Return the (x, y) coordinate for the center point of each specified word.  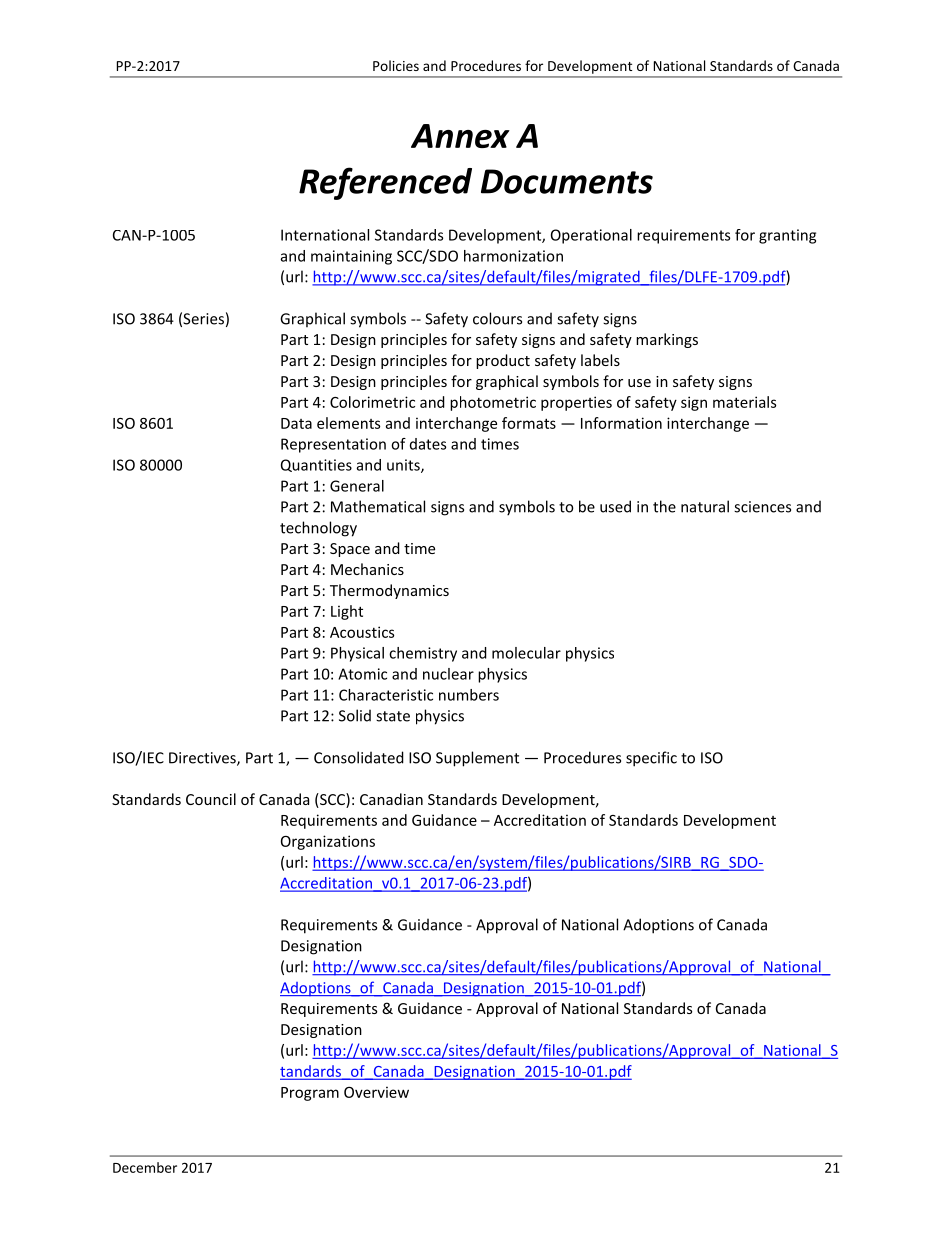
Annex (460, 136)
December (145, 1167)
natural (705, 506)
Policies (396, 65)
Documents (567, 181)
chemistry (423, 654)
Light (347, 612)
